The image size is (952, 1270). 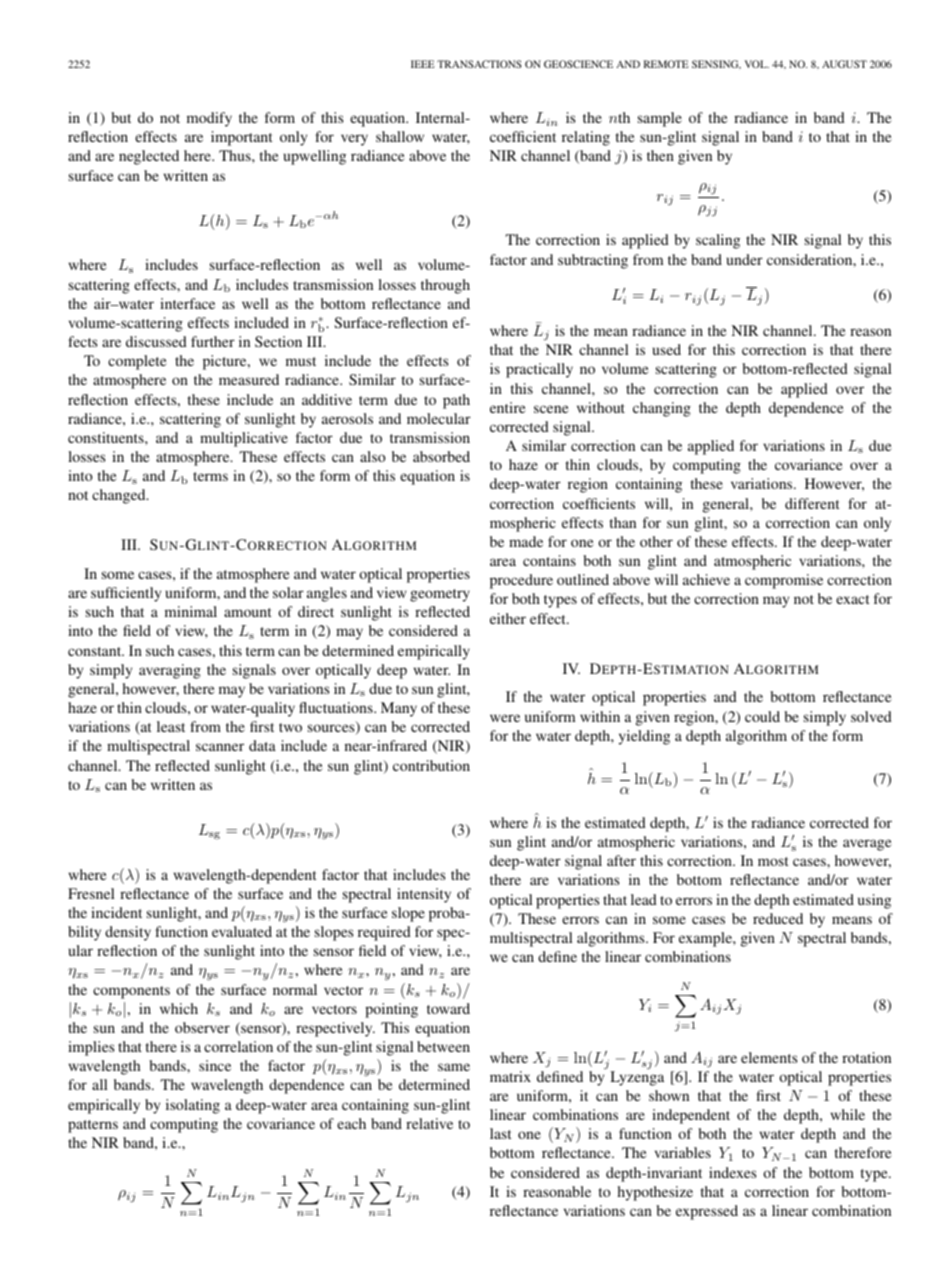 What do you see at coordinates (508, 618) in the screenshot?
I see `either` at bounding box center [508, 618].
